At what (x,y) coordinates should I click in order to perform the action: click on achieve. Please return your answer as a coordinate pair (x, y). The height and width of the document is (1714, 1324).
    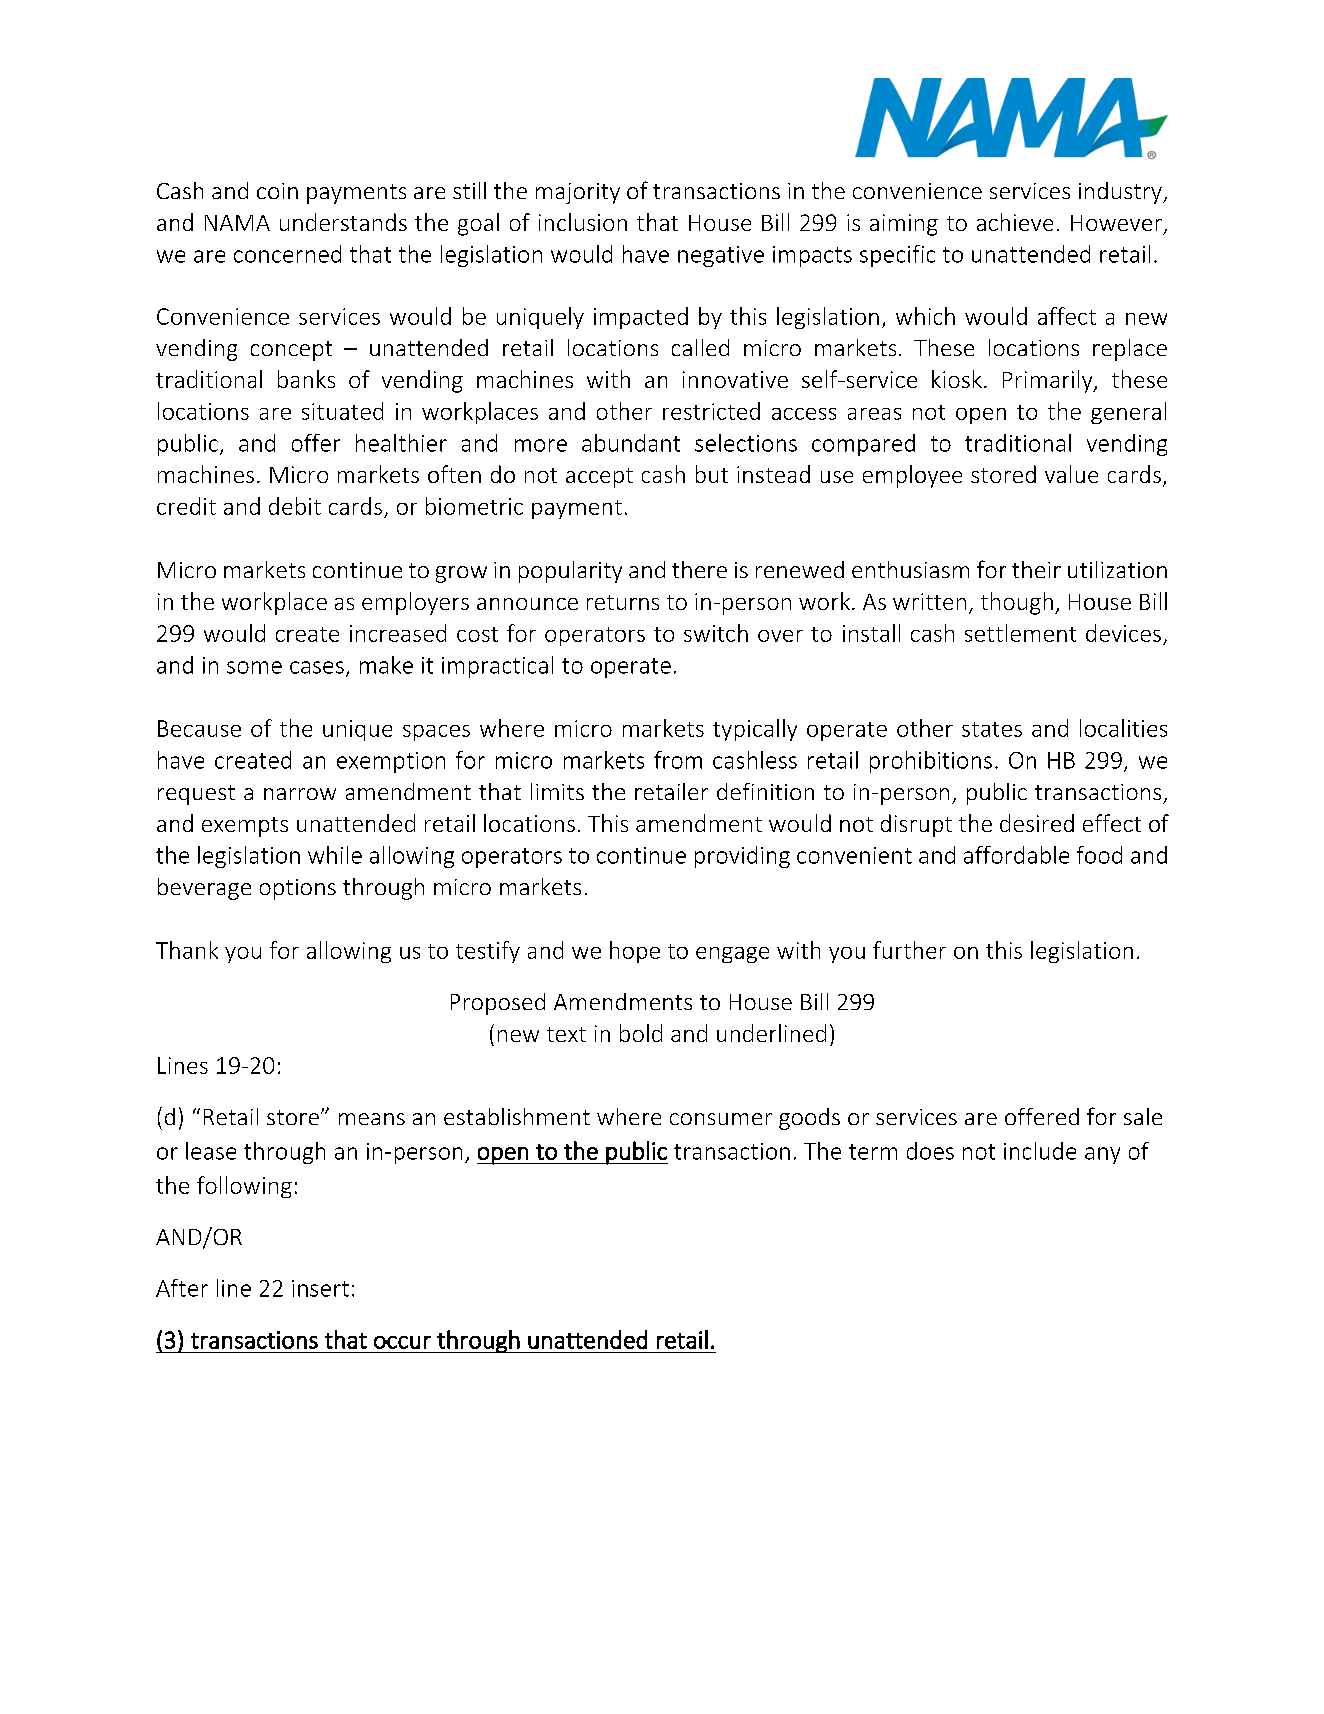
    Looking at the image, I should click on (1015, 222).
